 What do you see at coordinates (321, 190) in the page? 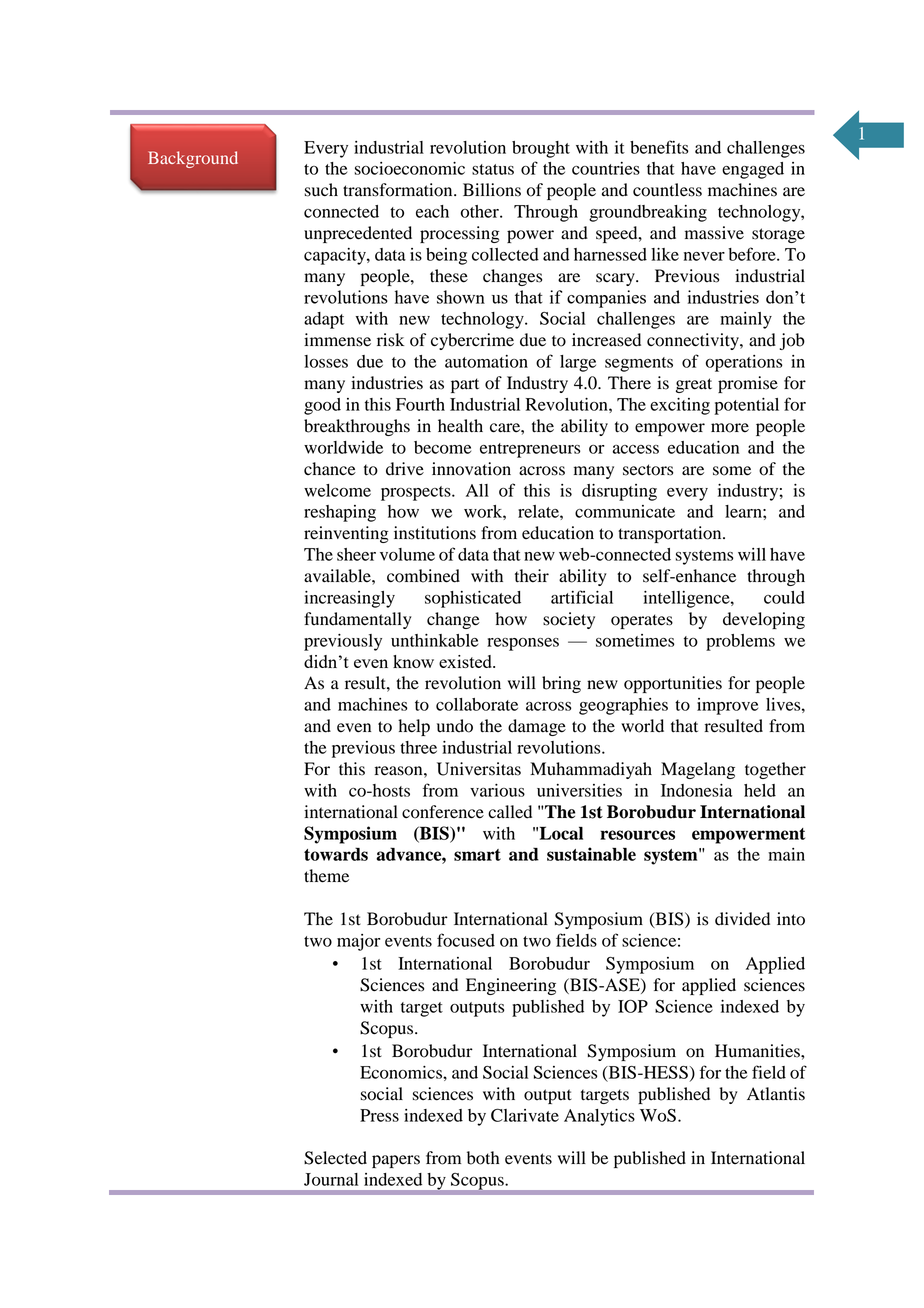
I see `such` at bounding box center [321, 190].
